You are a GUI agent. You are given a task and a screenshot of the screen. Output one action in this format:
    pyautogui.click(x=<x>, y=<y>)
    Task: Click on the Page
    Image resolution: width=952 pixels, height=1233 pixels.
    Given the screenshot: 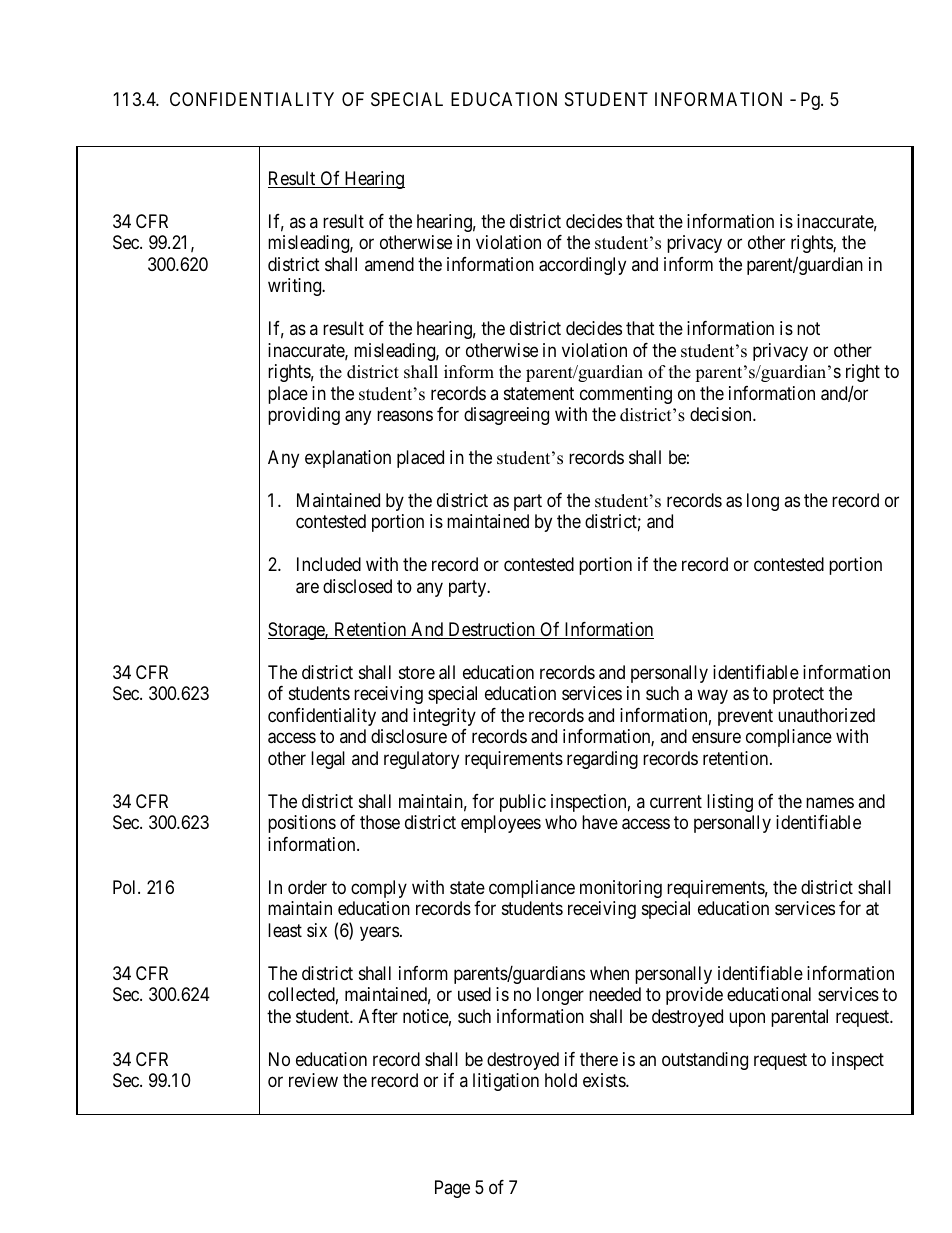 What is the action you would take?
    pyautogui.click(x=452, y=1189)
